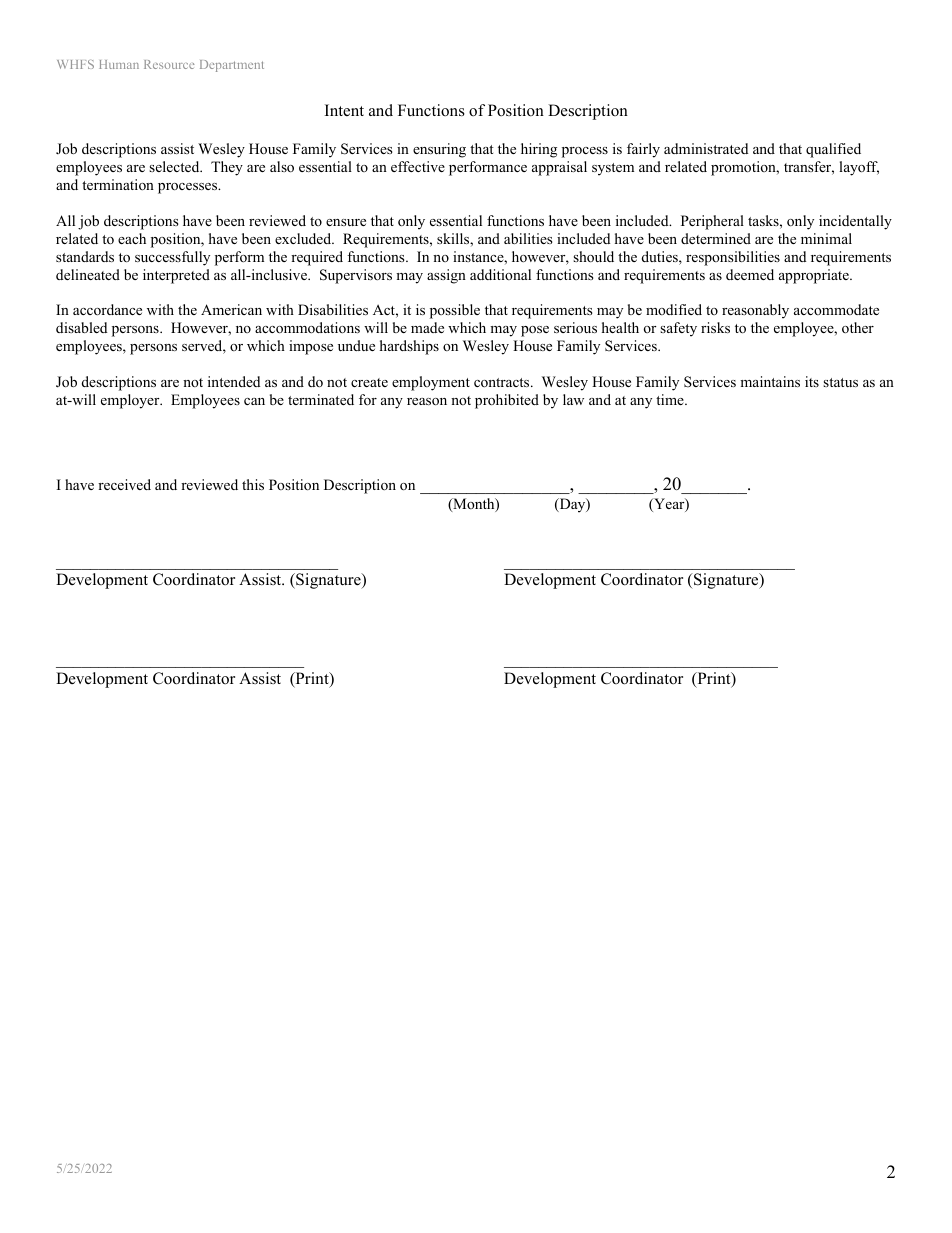  I want to click on Peripheral, so click(712, 222).
